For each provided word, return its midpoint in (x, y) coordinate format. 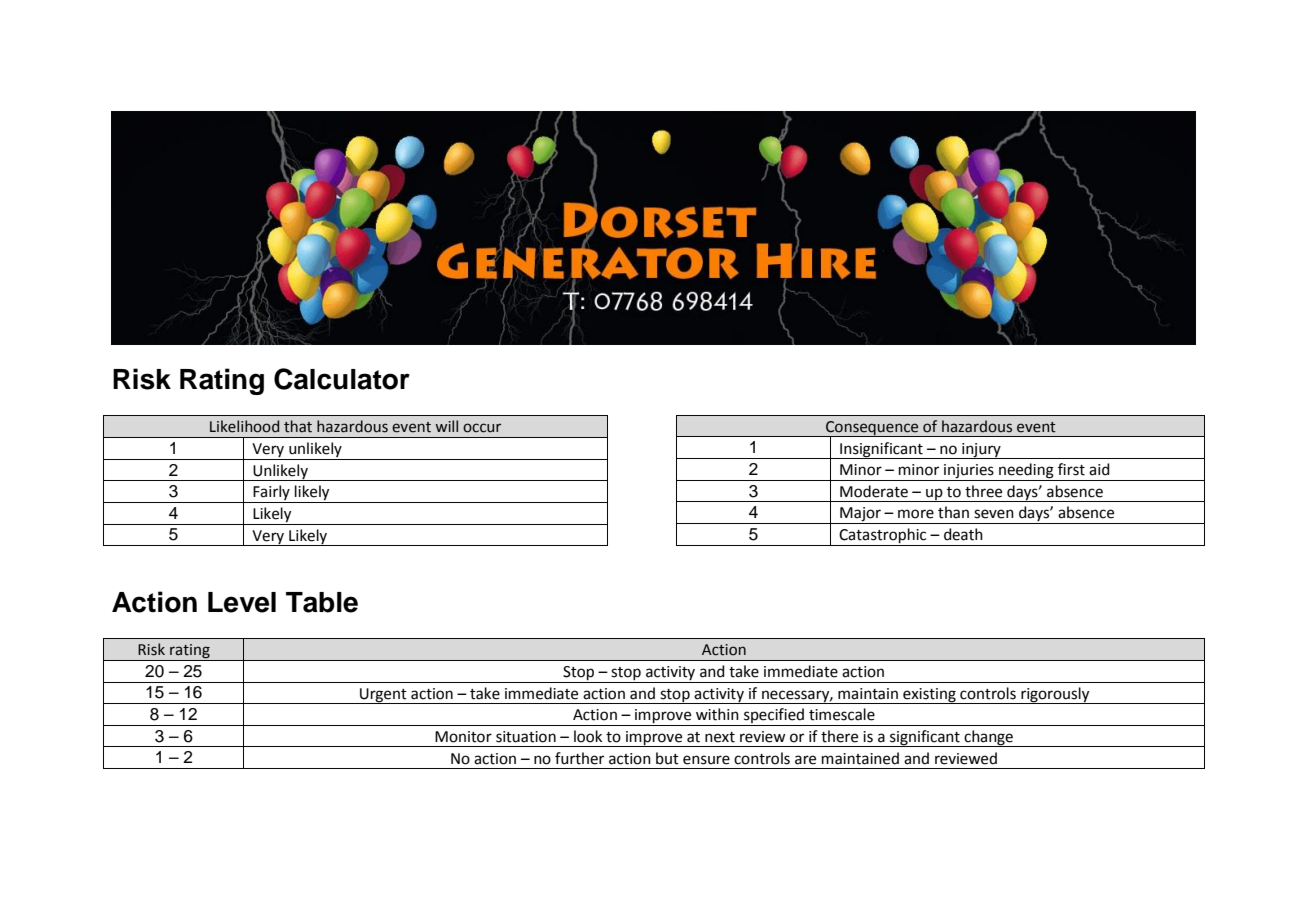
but (667, 758)
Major (860, 515)
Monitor (463, 737)
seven (994, 514)
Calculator (342, 379)
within (717, 714)
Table (322, 602)
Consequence (872, 429)
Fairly (271, 494)
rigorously (1055, 695)
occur (482, 428)
